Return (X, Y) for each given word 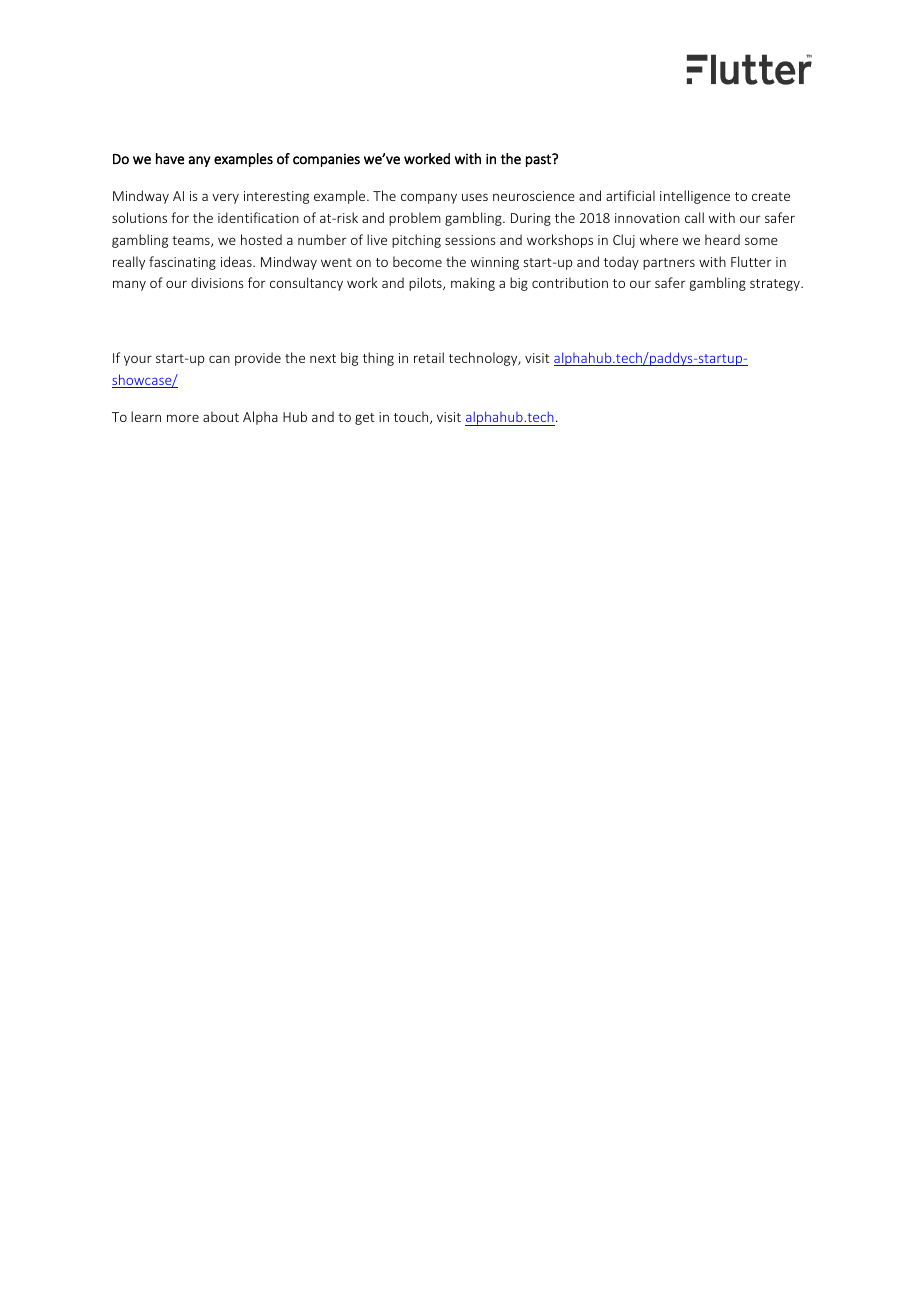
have (170, 159)
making (473, 284)
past (539, 160)
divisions (217, 282)
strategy (776, 285)
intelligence (695, 197)
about (221, 416)
